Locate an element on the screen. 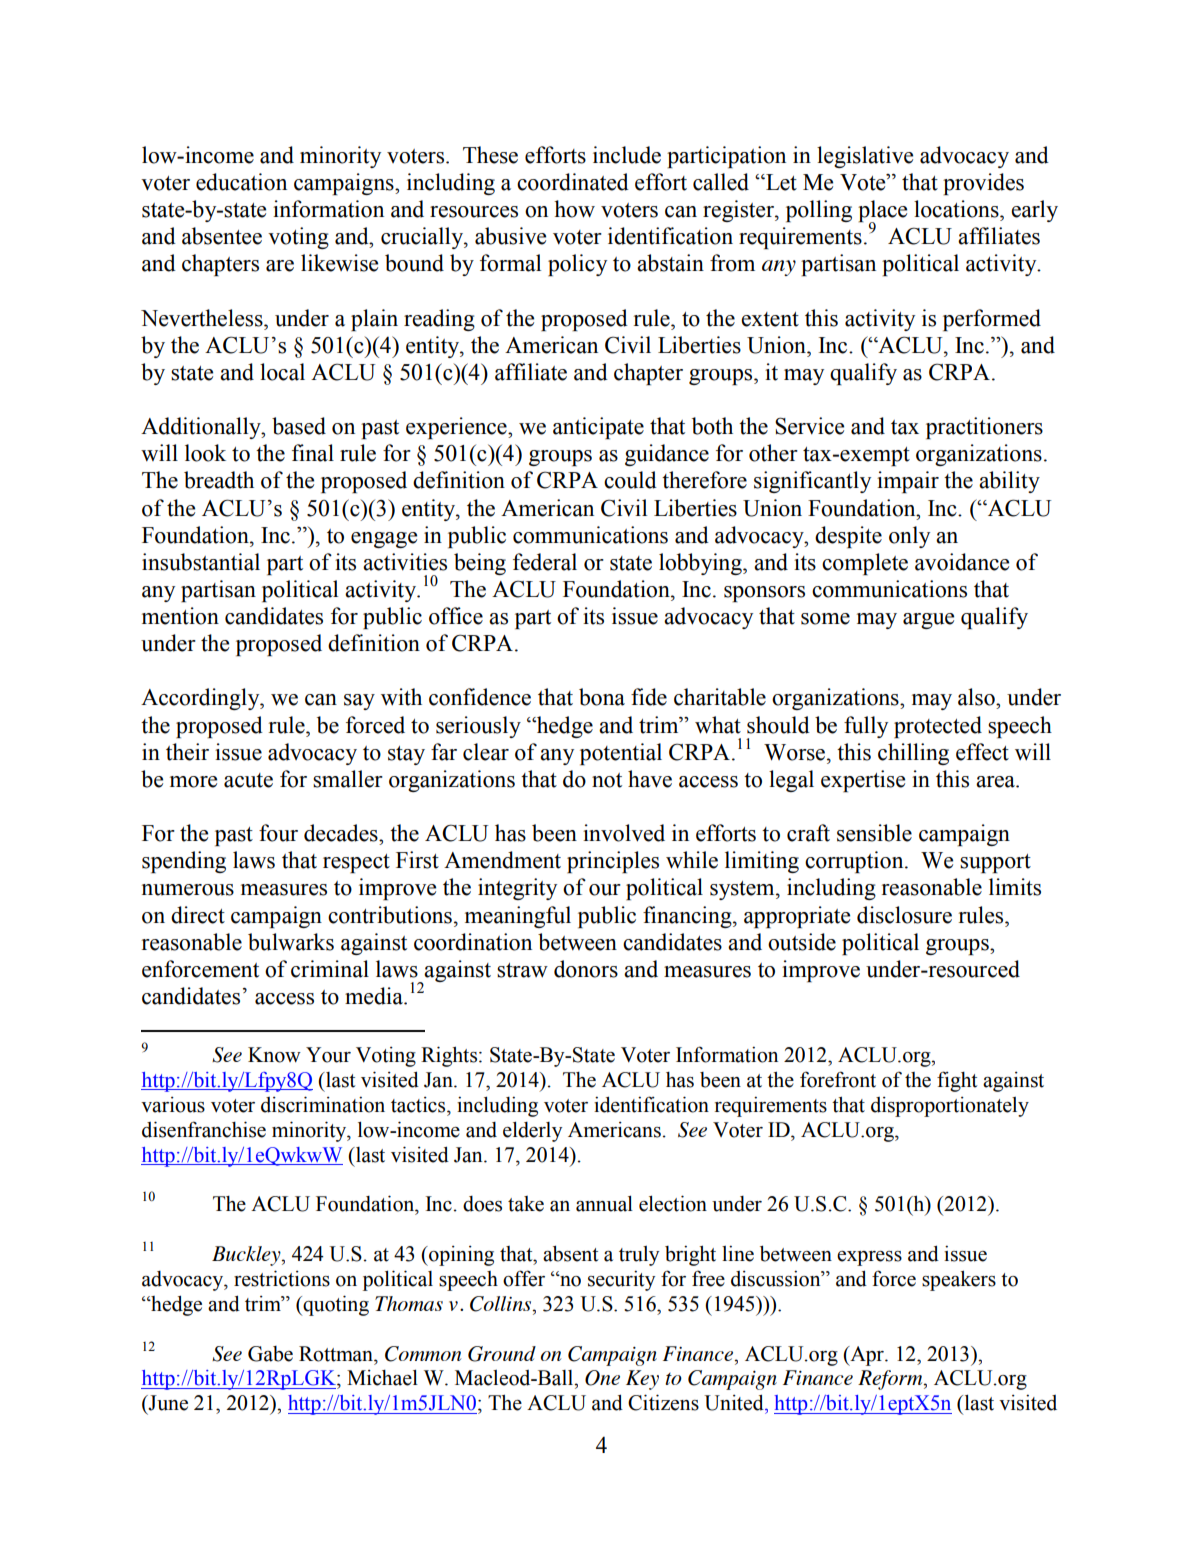 The image size is (1203, 1557). likewise is located at coordinates (339, 263).
